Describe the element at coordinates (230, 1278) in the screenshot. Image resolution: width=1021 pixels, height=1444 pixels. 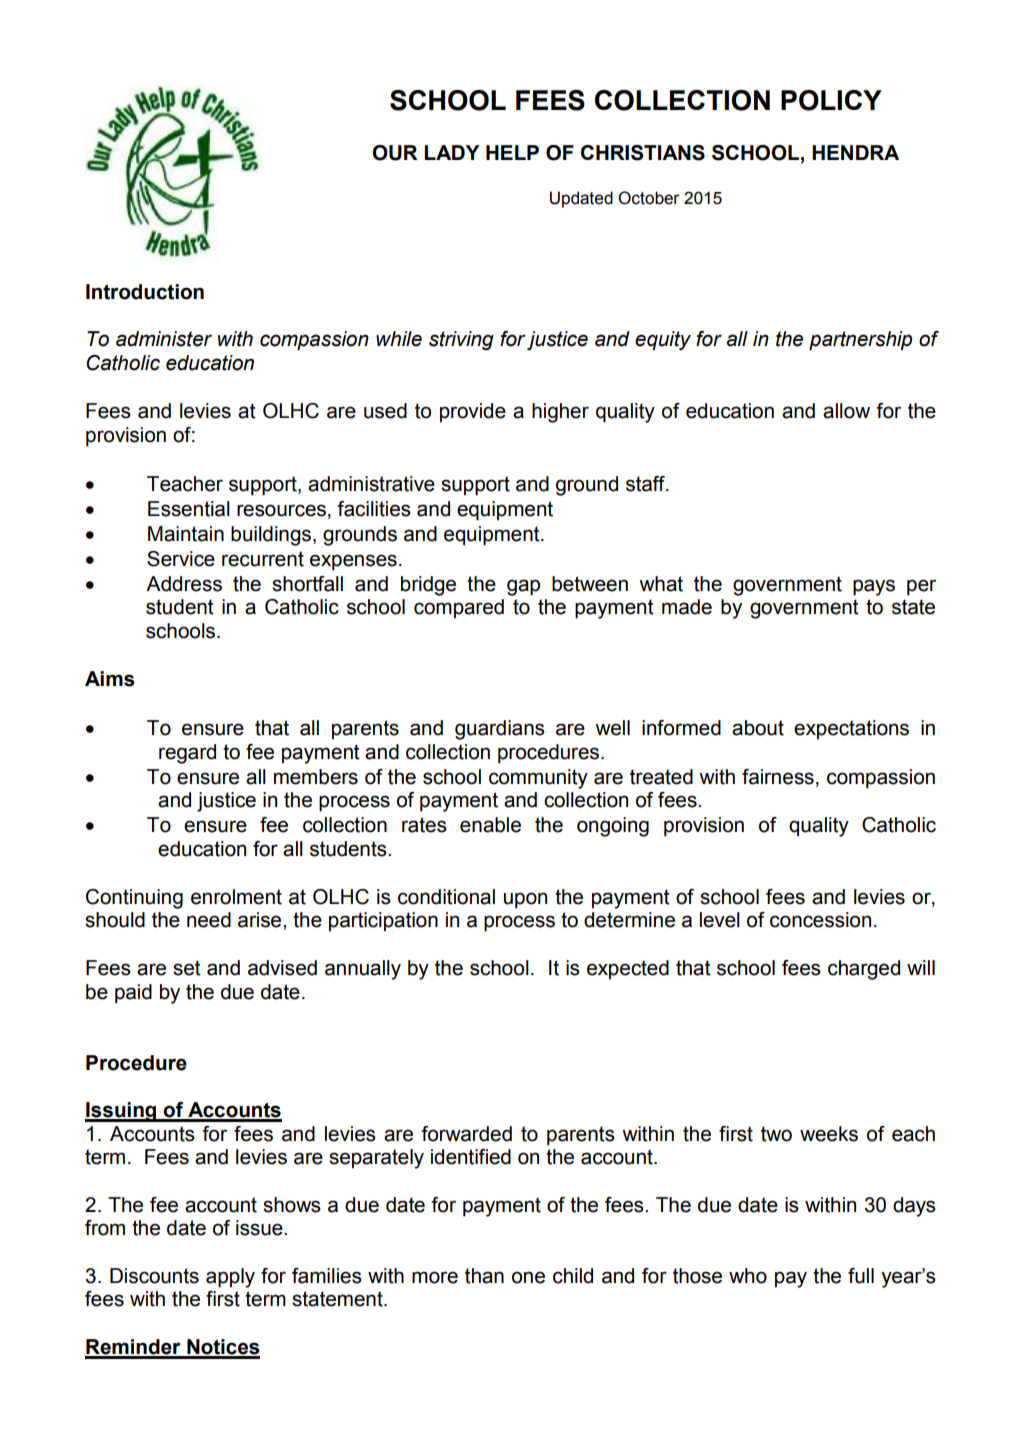
I see `apply` at that location.
